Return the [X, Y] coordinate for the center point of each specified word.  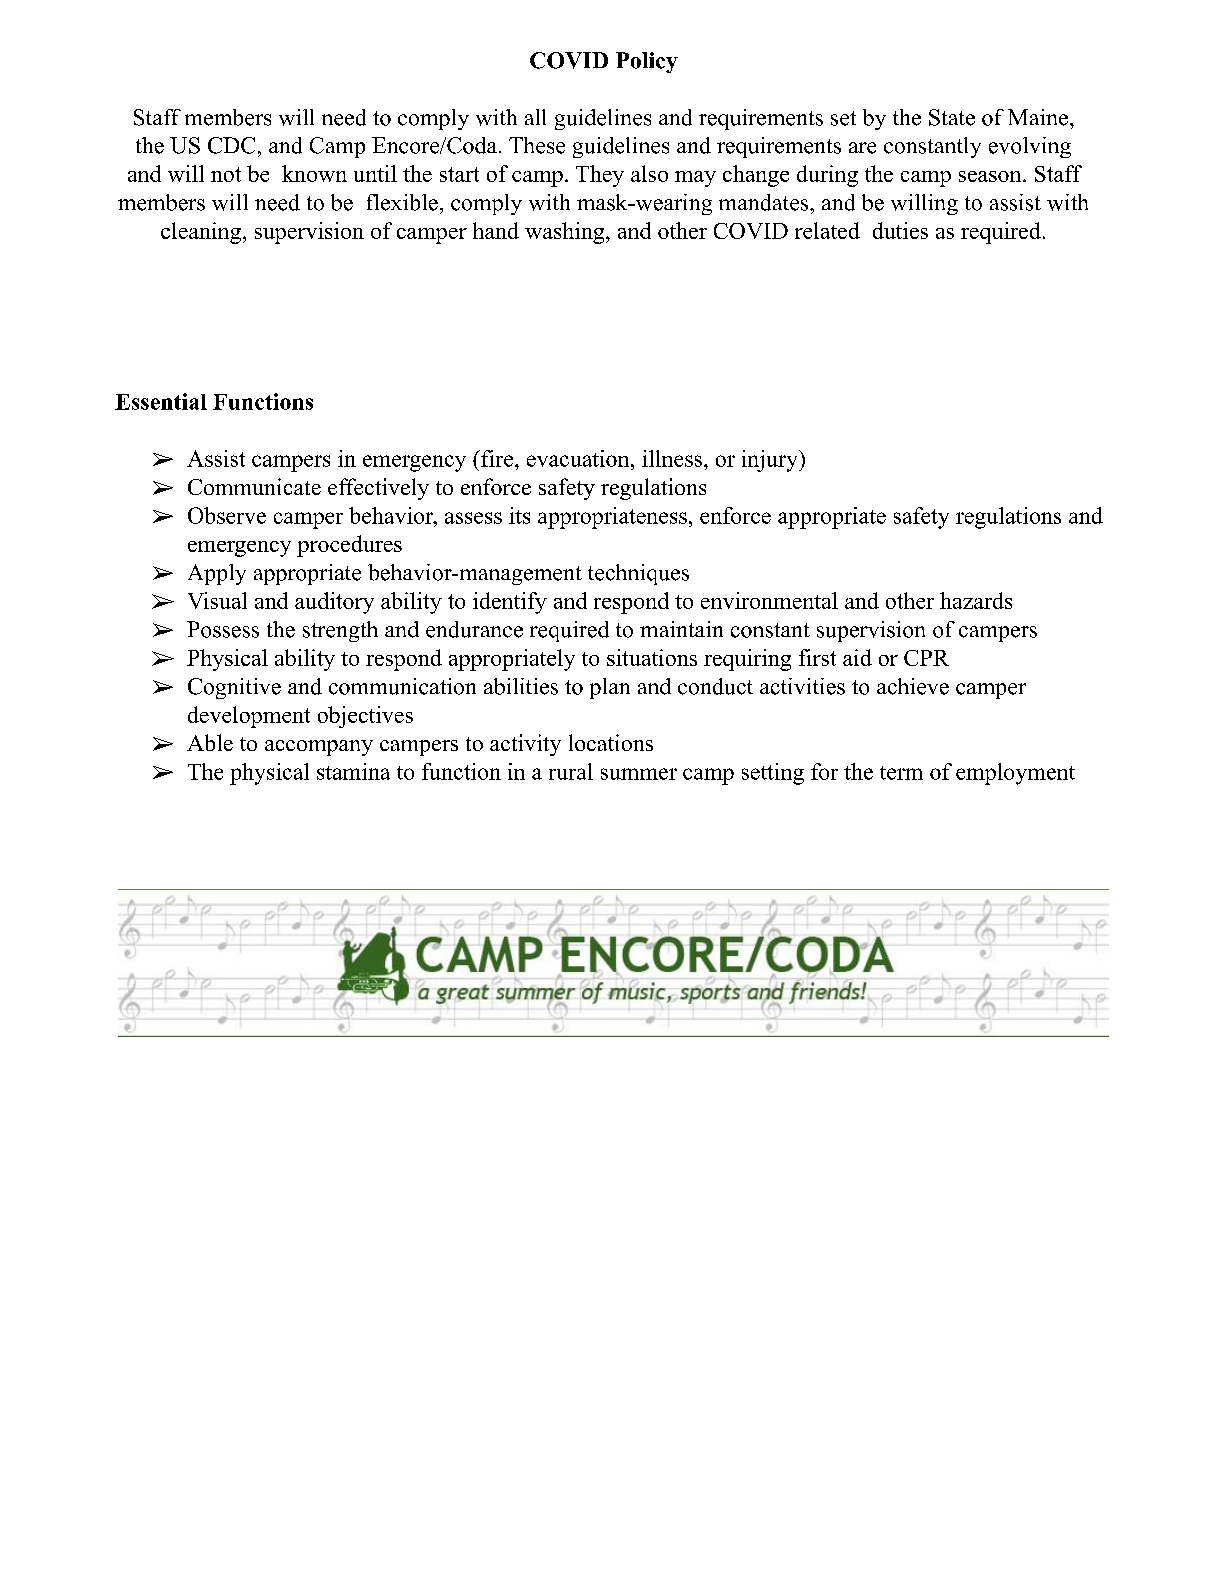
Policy [647, 62]
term [901, 773]
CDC [231, 145]
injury [771, 461]
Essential [161, 401]
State [952, 117]
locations [611, 742]
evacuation [579, 458]
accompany [319, 748]
